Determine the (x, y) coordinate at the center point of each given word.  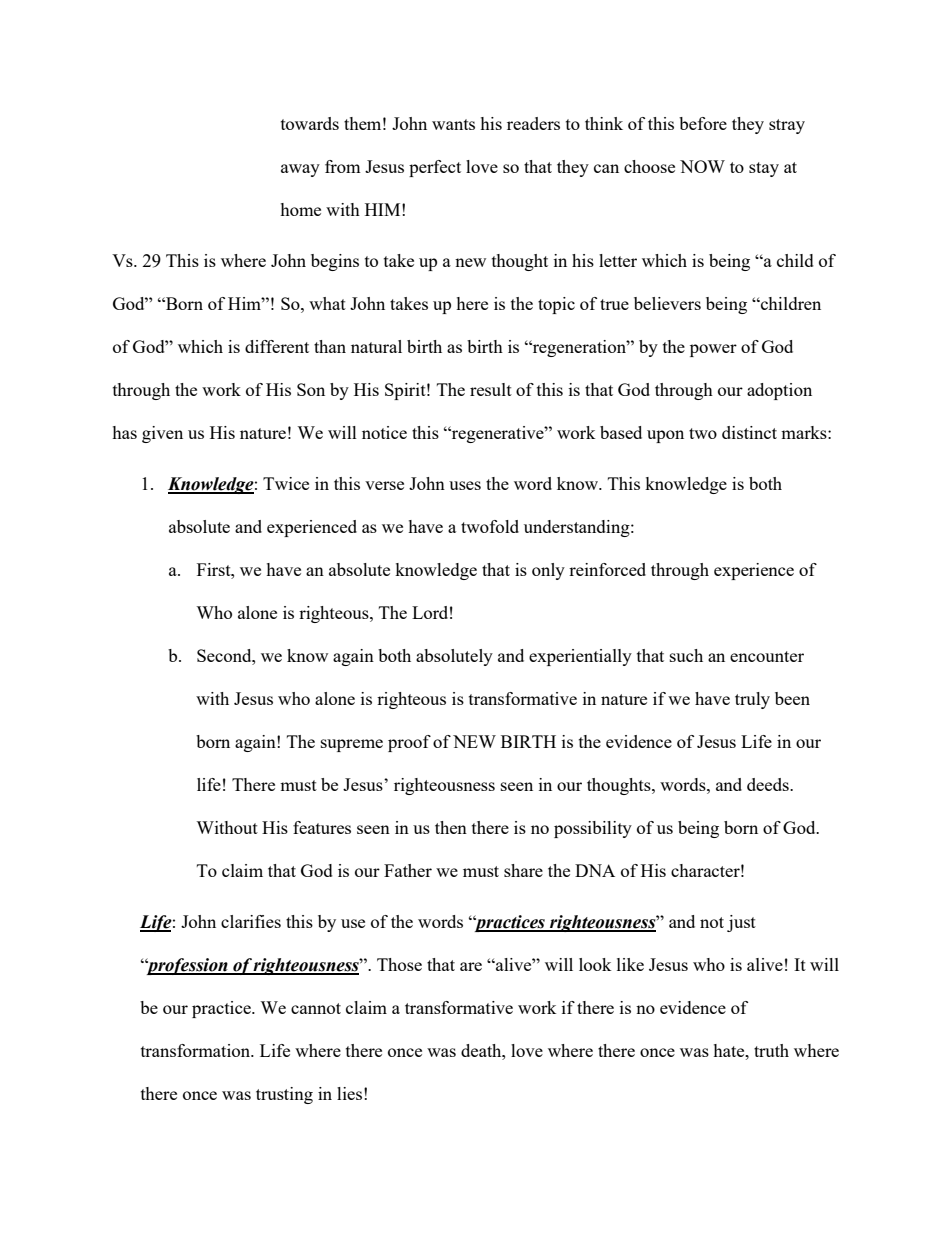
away (300, 170)
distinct (749, 432)
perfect (435, 168)
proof (409, 743)
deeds (769, 784)
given (162, 434)
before (703, 123)
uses (465, 485)
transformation (197, 1050)
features (322, 827)
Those (399, 964)
